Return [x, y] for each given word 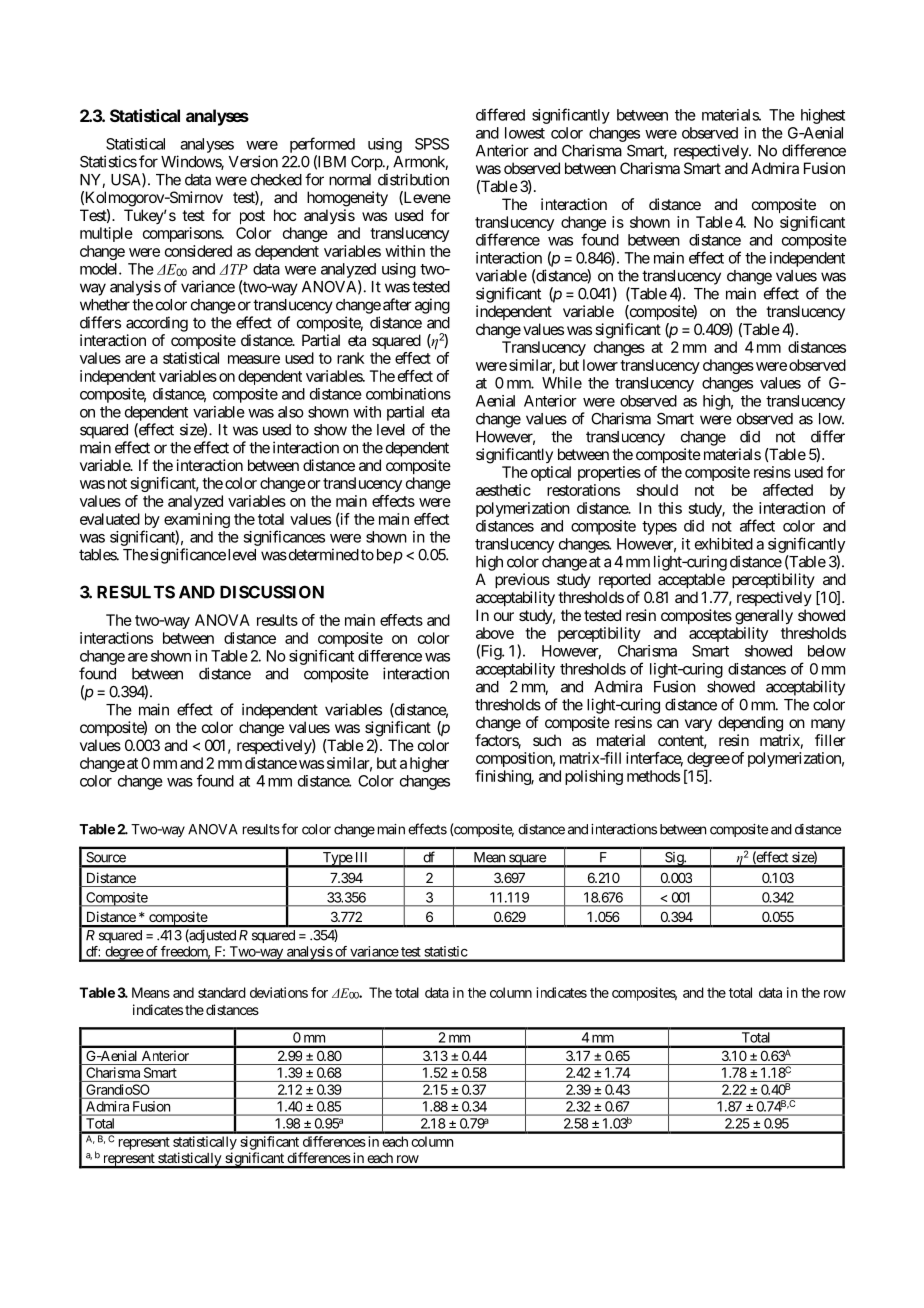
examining [197, 522]
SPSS [432, 144]
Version [253, 161]
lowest [525, 133]
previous [522, 580]
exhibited [724, 544]
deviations [279, 992]
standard [222, 992]
